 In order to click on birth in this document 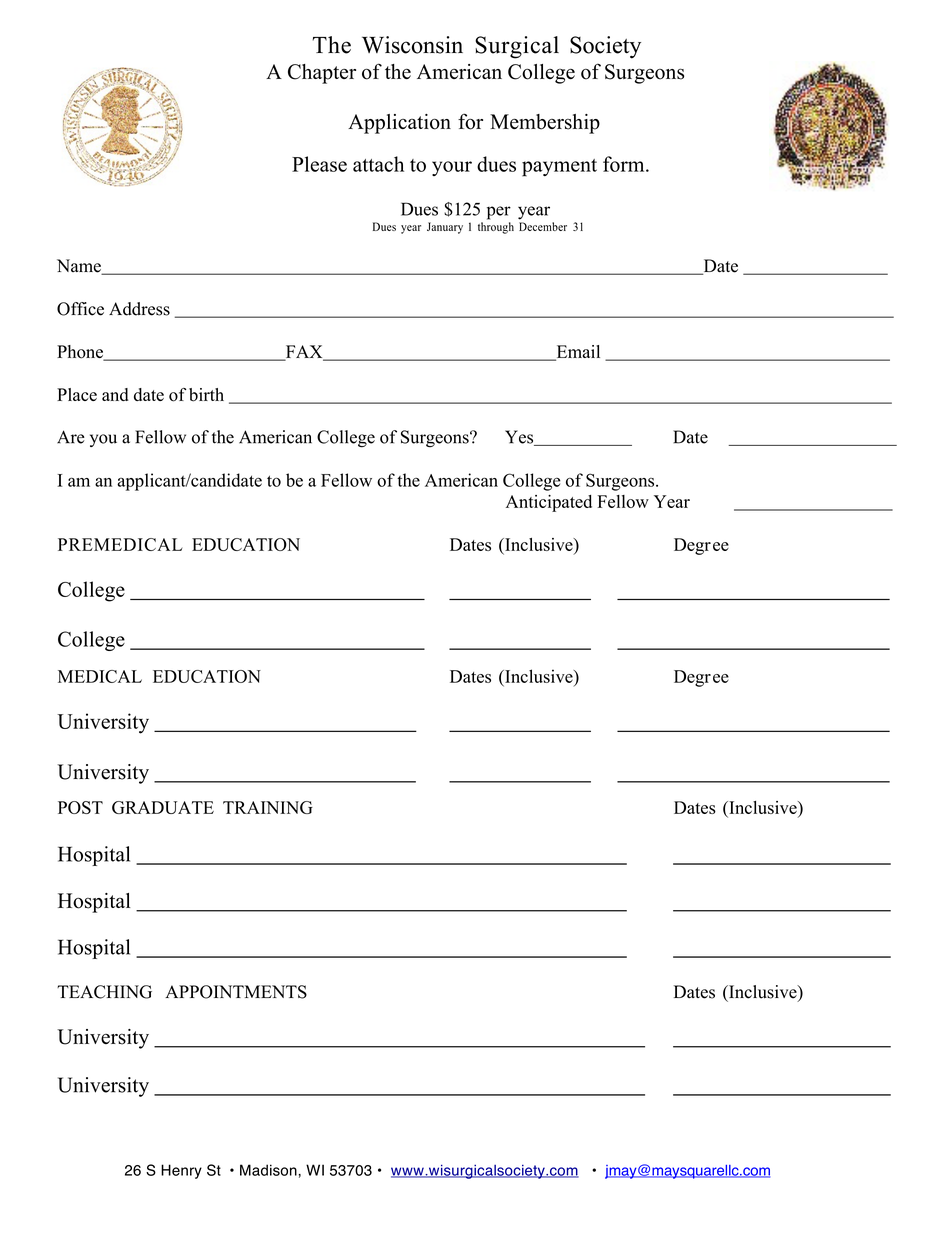, I will do `click(206, 395)`.
